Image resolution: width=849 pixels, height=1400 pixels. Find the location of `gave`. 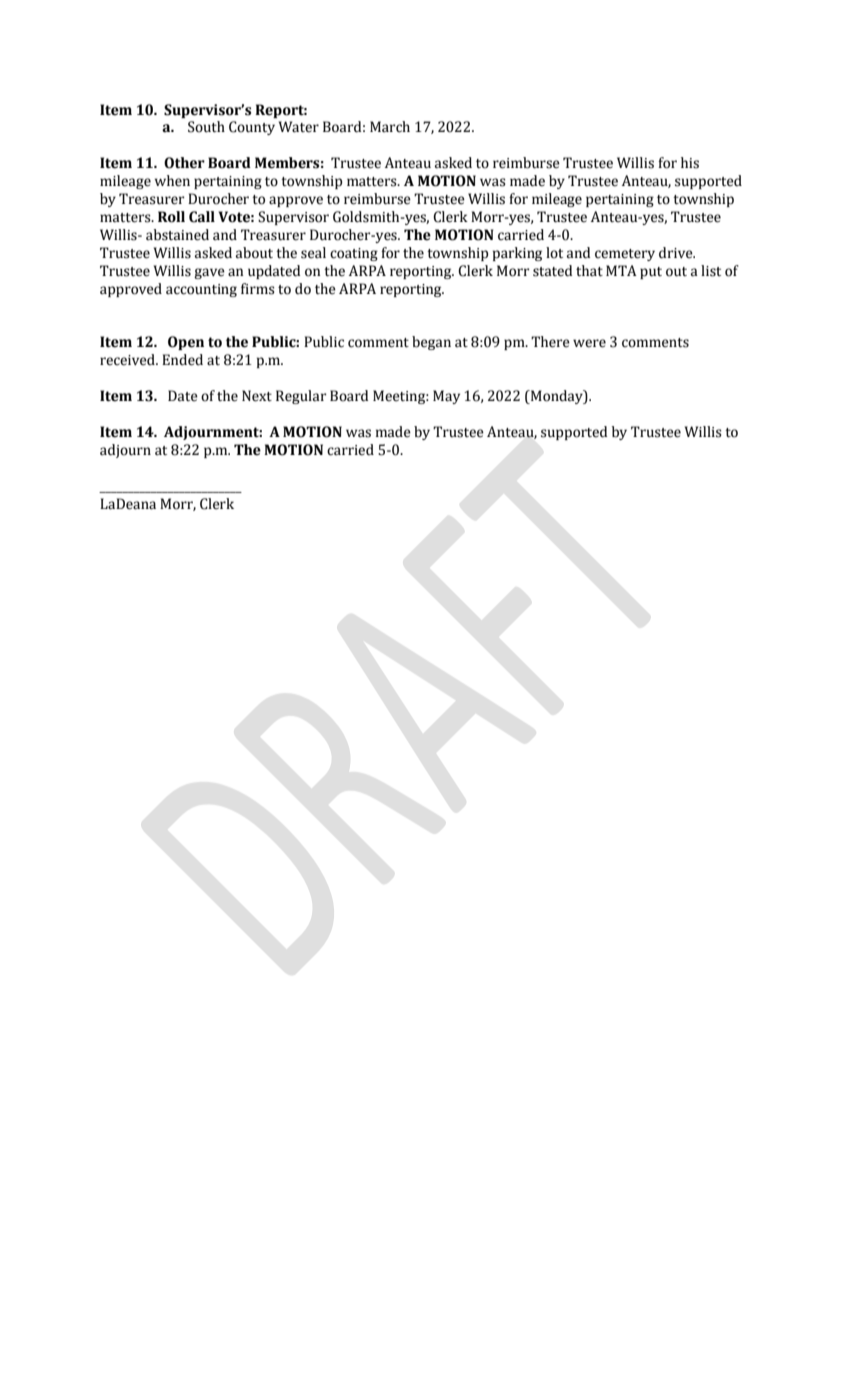

gave is located at coordinates (209, 273).
